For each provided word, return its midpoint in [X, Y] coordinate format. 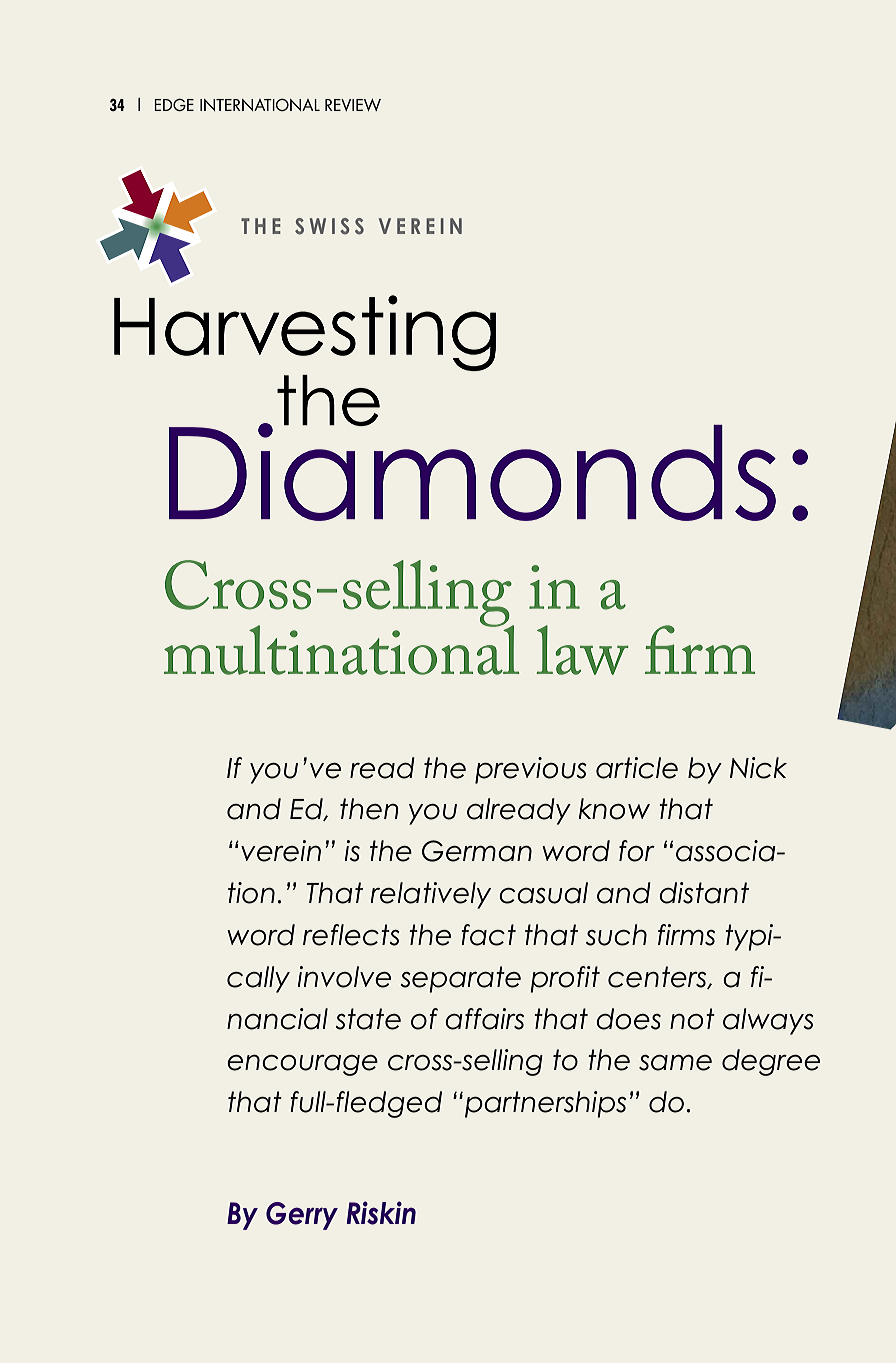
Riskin [381, 1213]
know [614, 809]
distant [704, 893]
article [637, 768]
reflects [351, 935]
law [583, 650]
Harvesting [305, 333]
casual [543, 893]
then [369, 809]
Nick [758, 768]
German [477, 851]
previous [531, 770]
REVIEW [353, 105]
